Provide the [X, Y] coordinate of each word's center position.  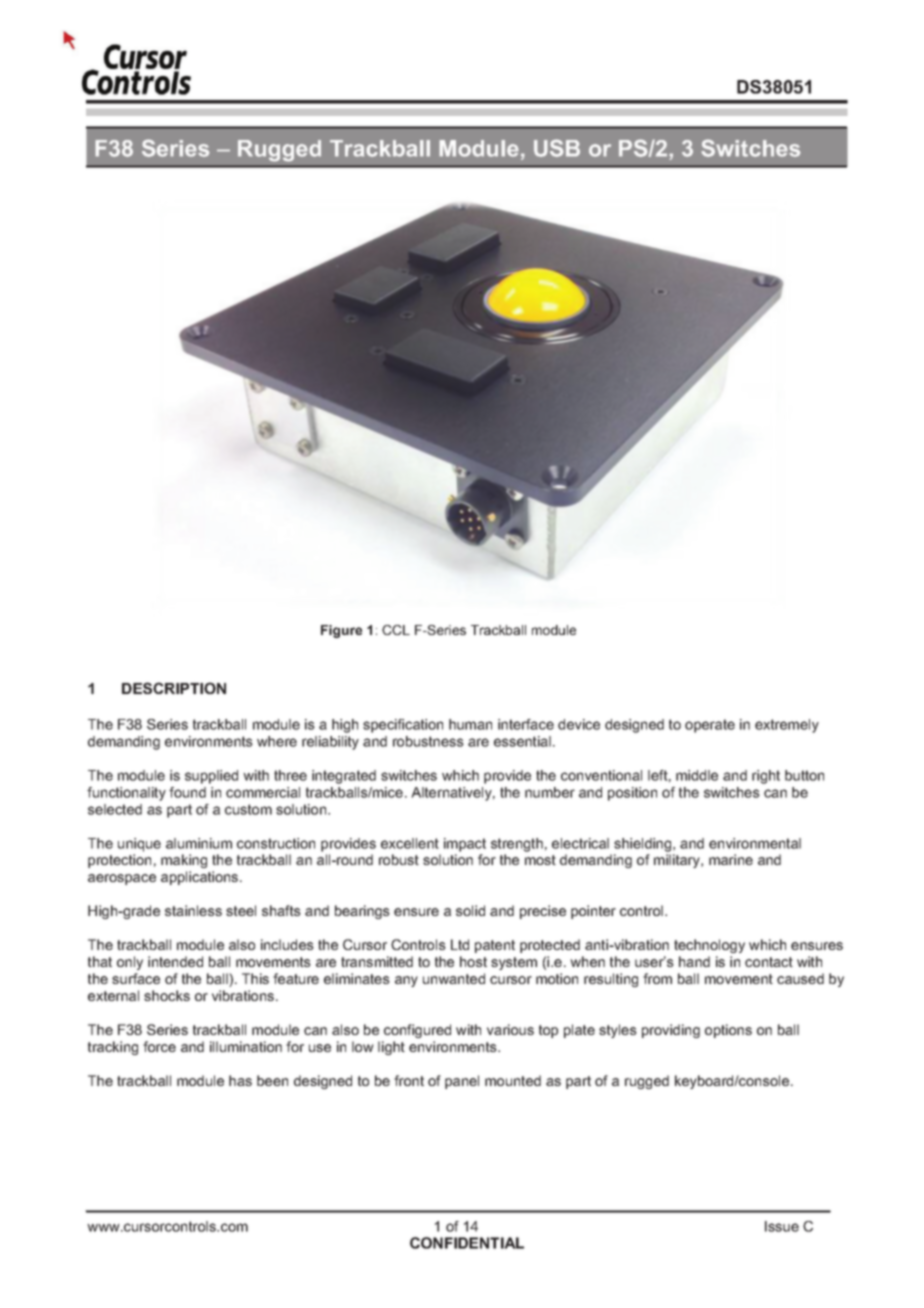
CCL [396, 630]
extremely [787, 726]
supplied [211, 777]
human [470, 724]
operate [710, 726]
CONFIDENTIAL [467, 1243]
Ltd [460, 944]
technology [709, 946]
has [240, 1080]
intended [175, 961]
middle [697, 775]
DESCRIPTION [174, 688]
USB [557, 148]
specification [403, 726]
